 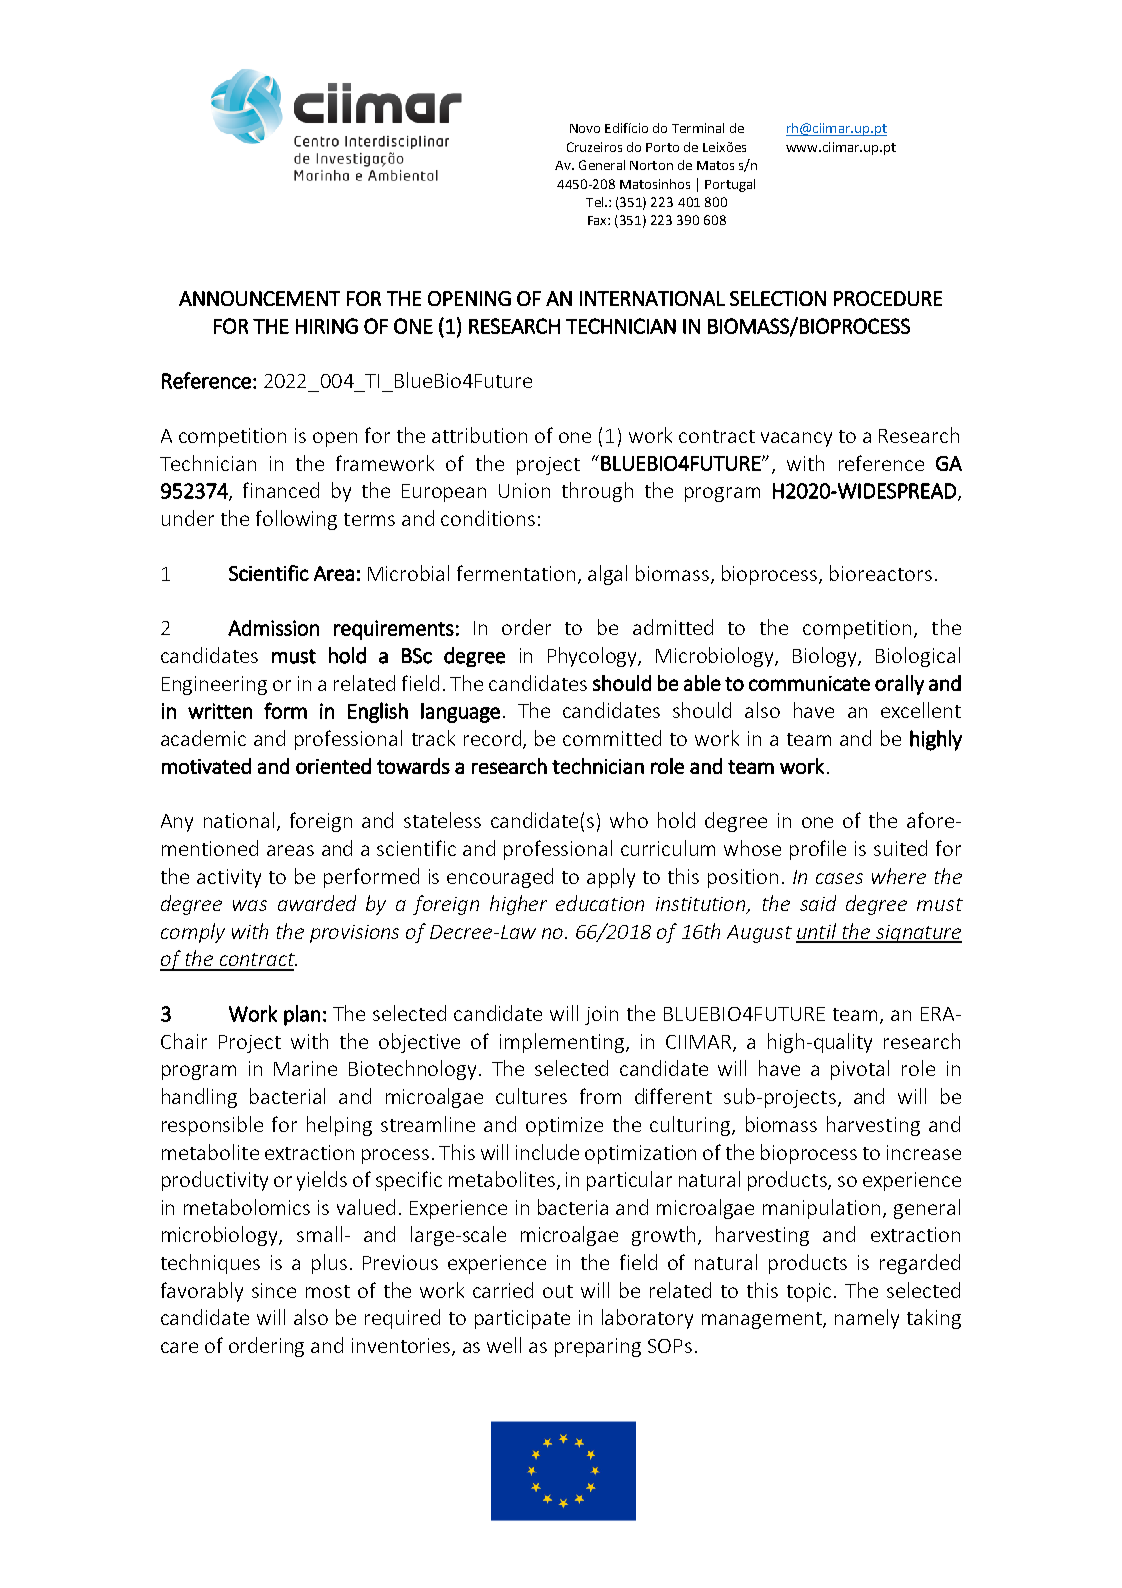 What do you see at coordinates (730, 185) in the screenshot?
I see `Portugal` at bounding box center [730, 185].
